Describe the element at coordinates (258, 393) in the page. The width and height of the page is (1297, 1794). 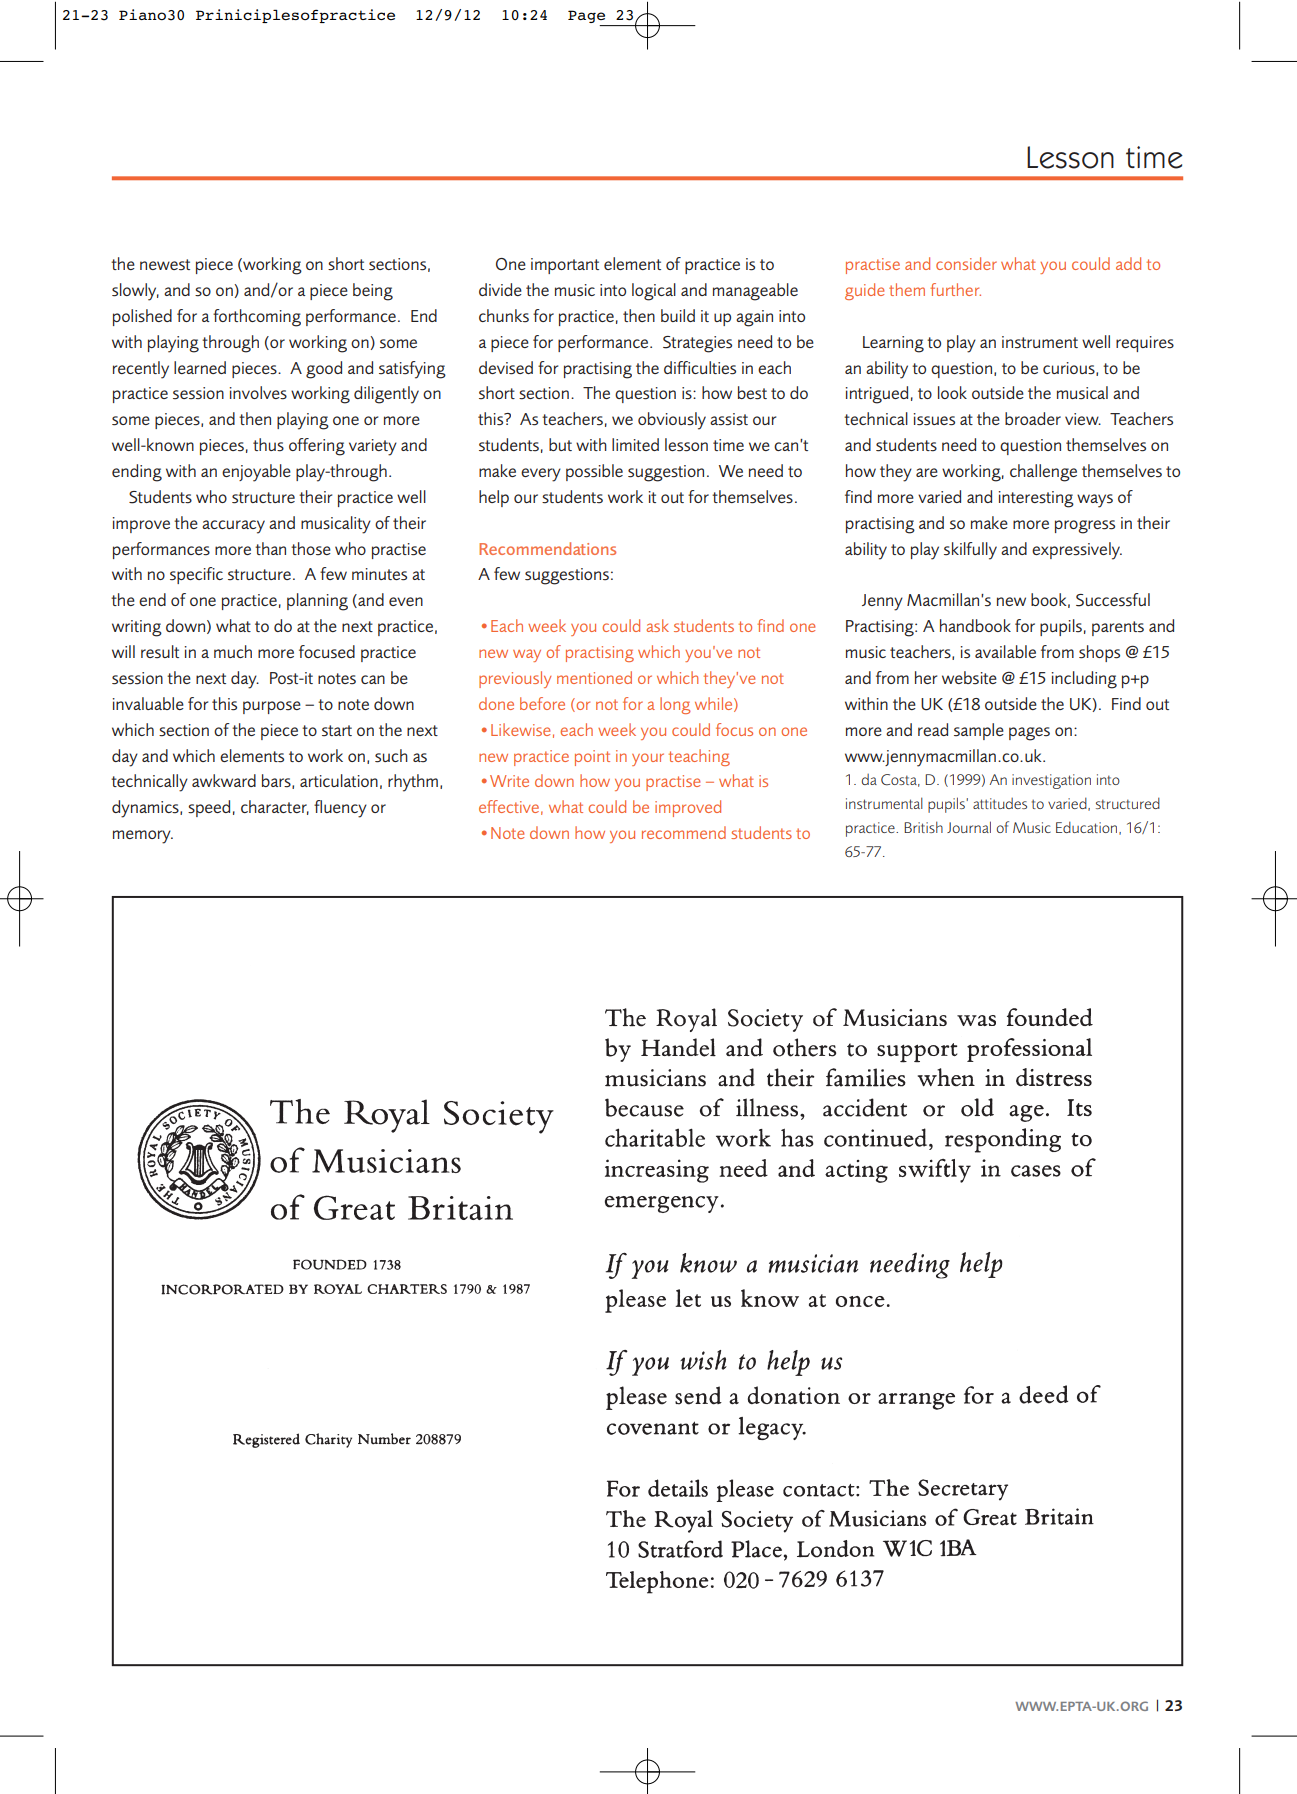
I see `involves` at that location.
